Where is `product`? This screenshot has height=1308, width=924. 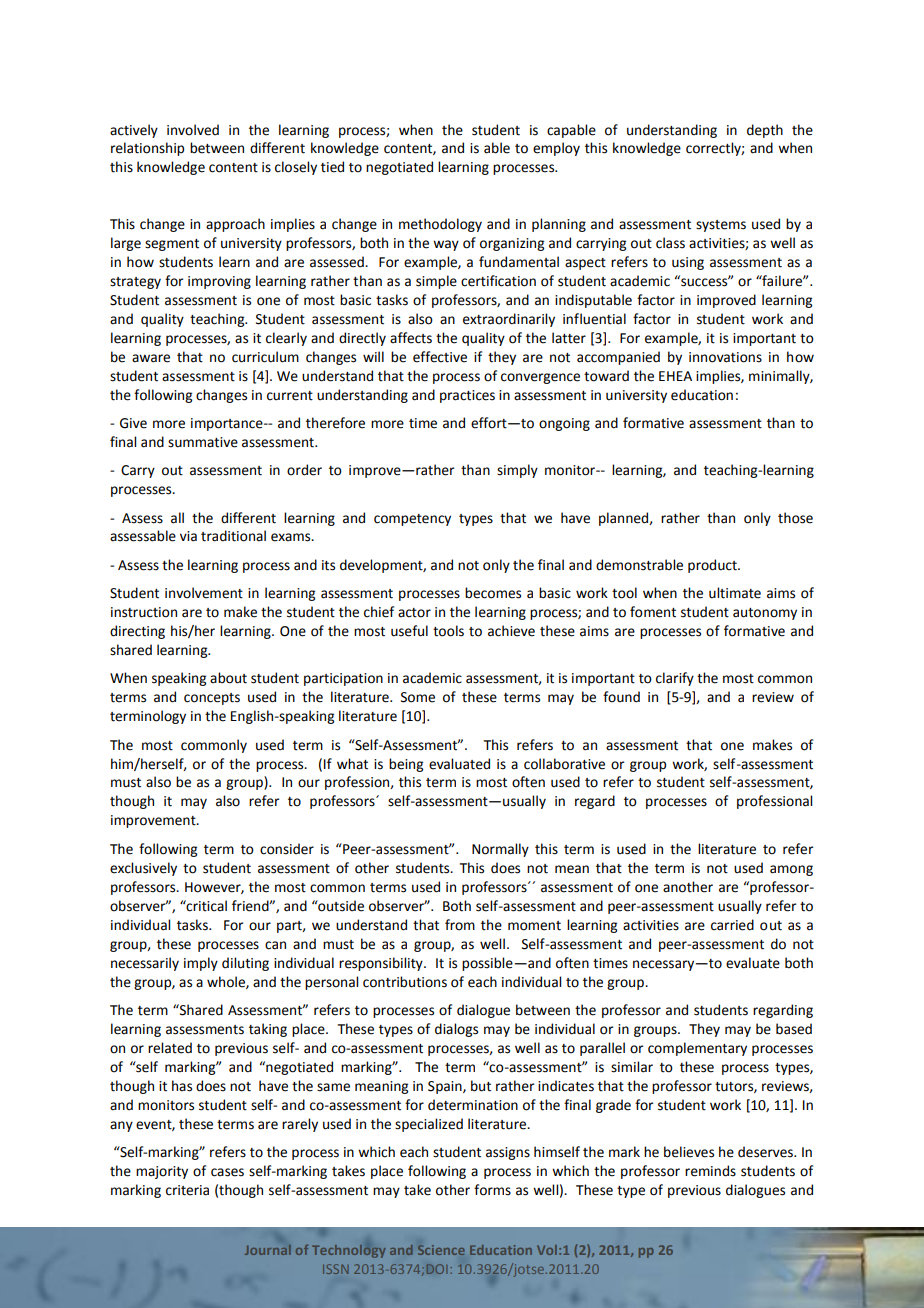
product is located at coordinates (713, 566).
